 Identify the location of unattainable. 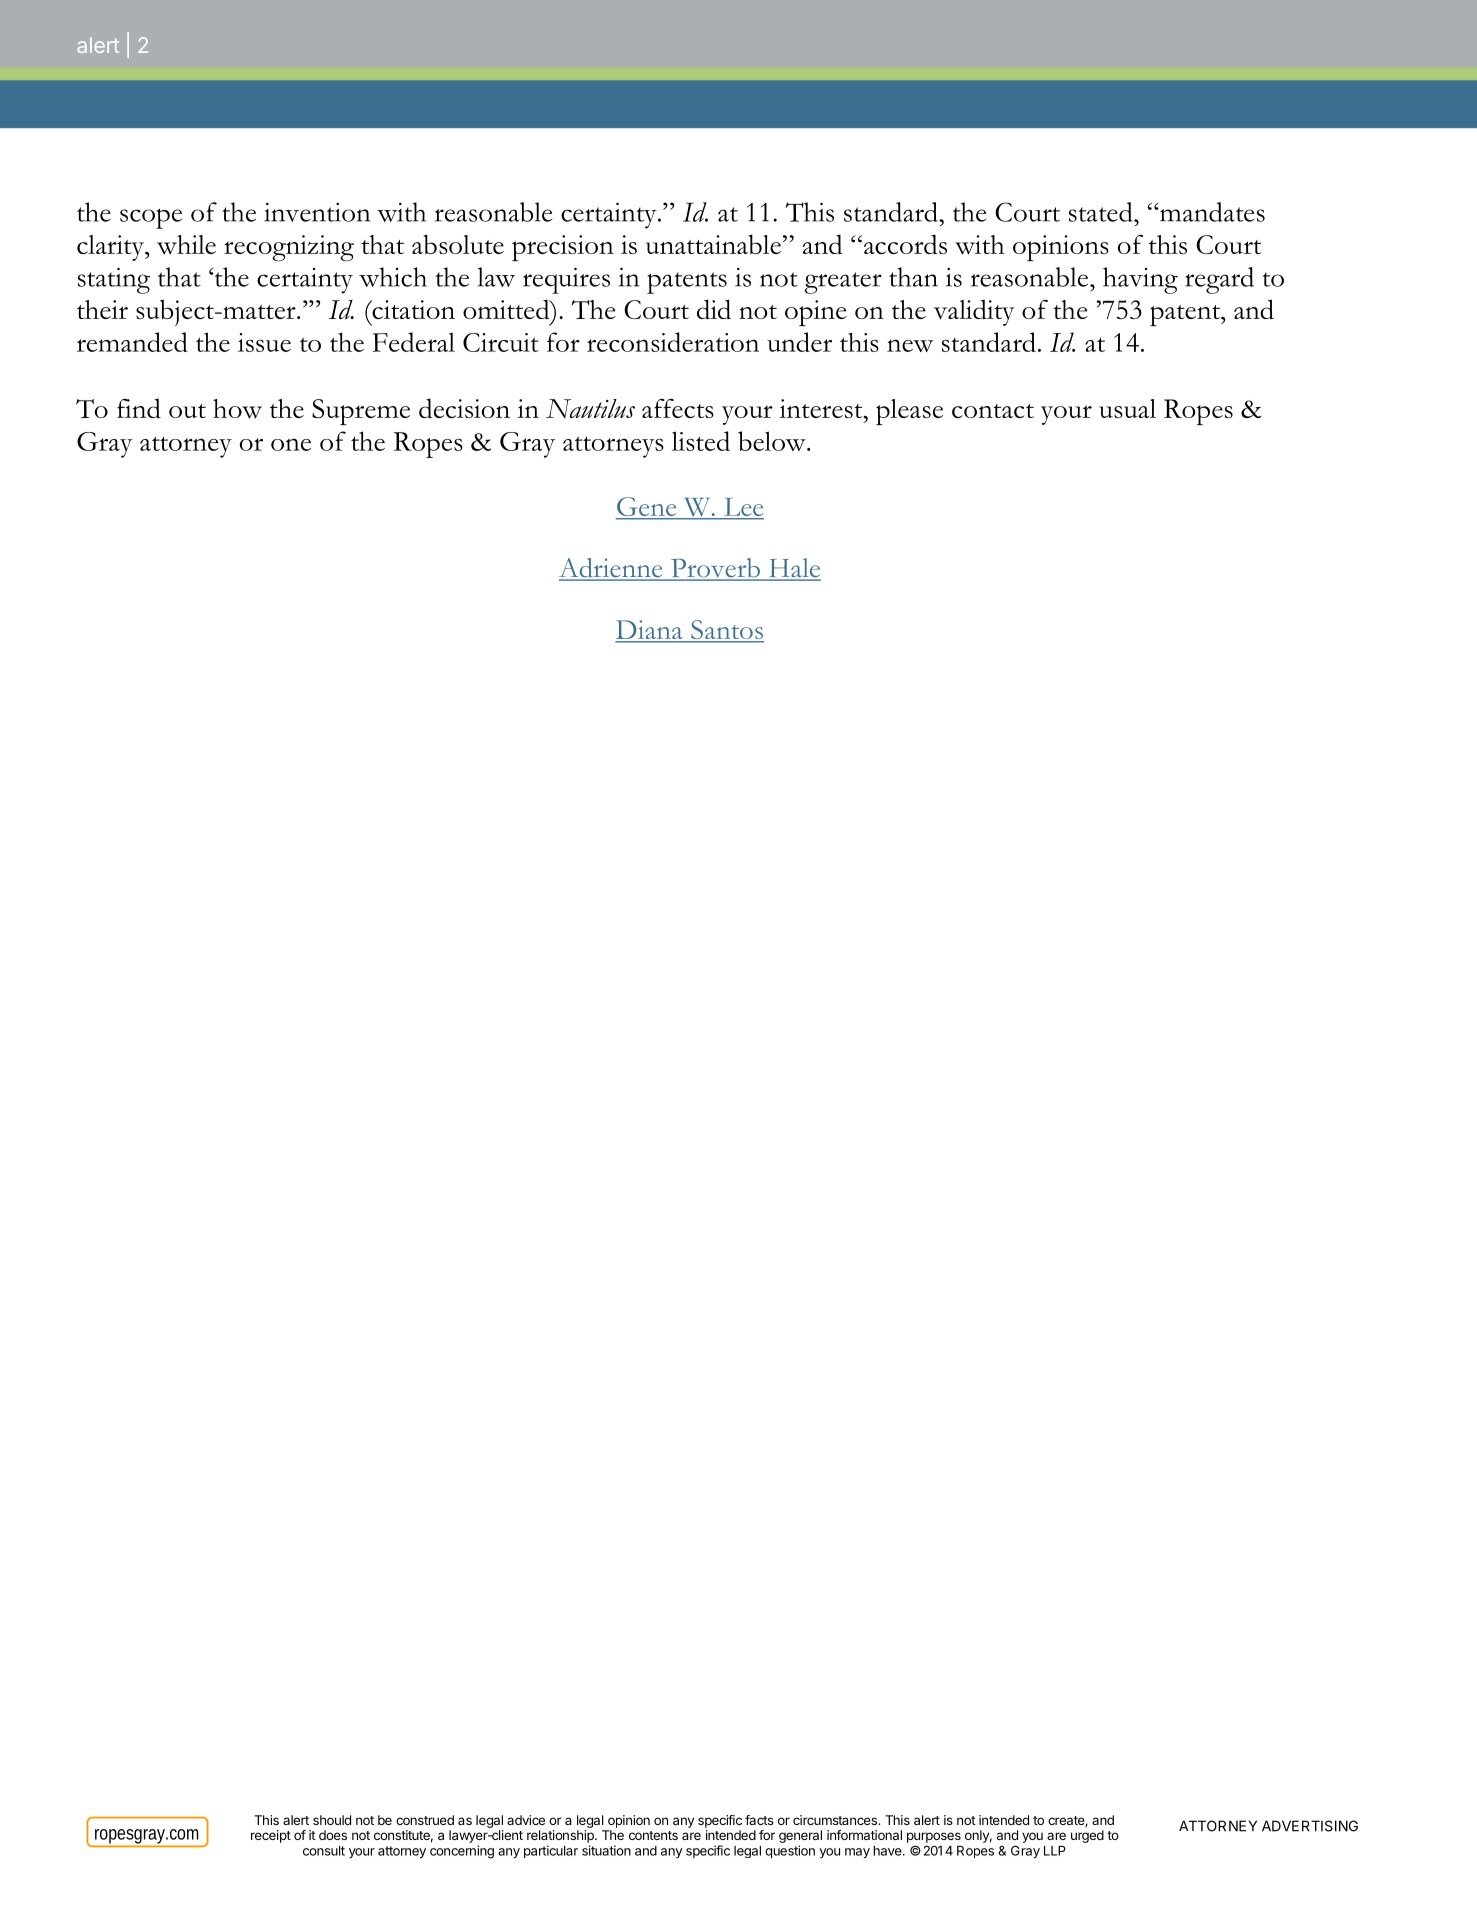
(713, 244).
